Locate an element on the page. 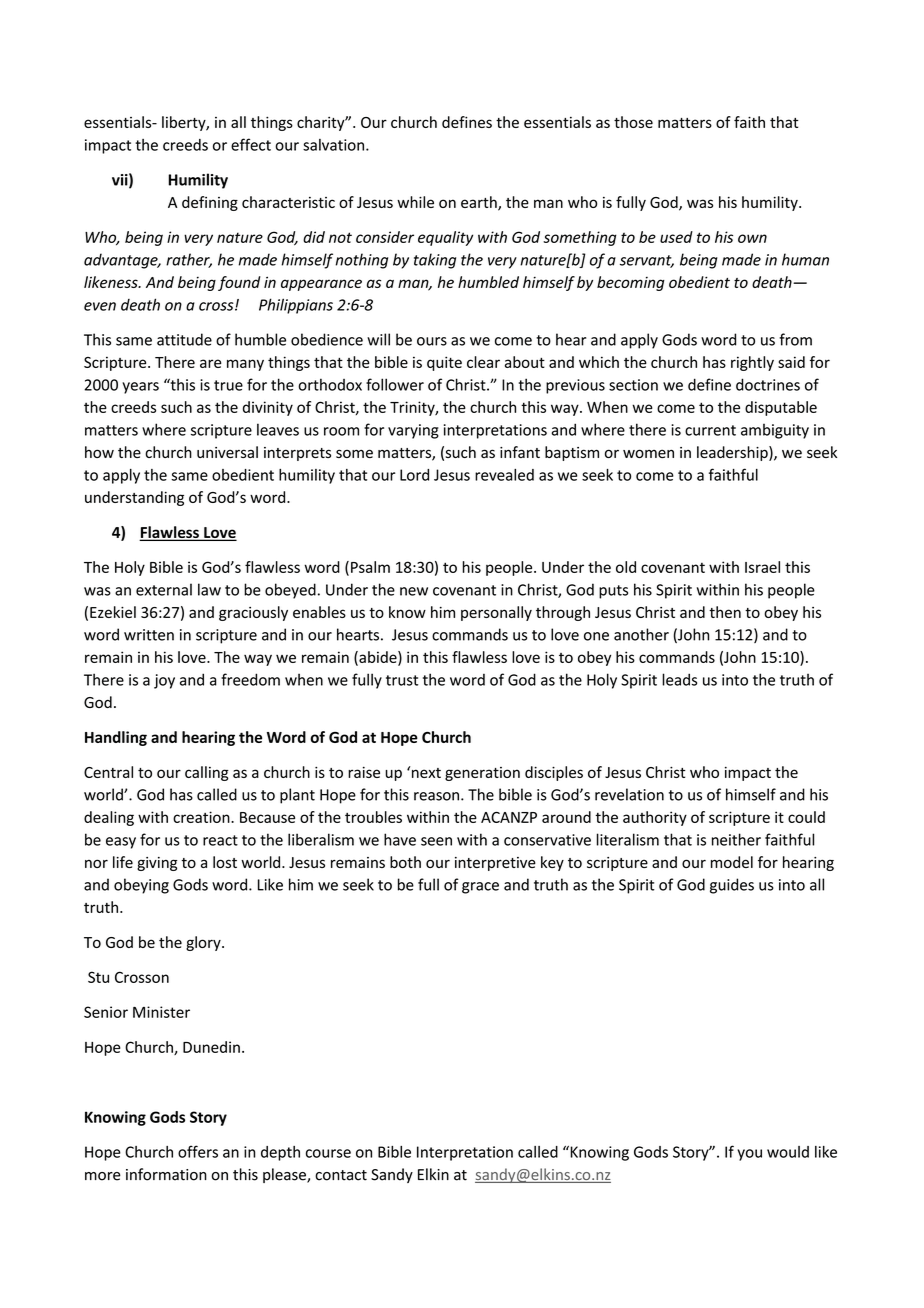 The image size is (924, 1308). earth is located at coordinates (480, 203).
